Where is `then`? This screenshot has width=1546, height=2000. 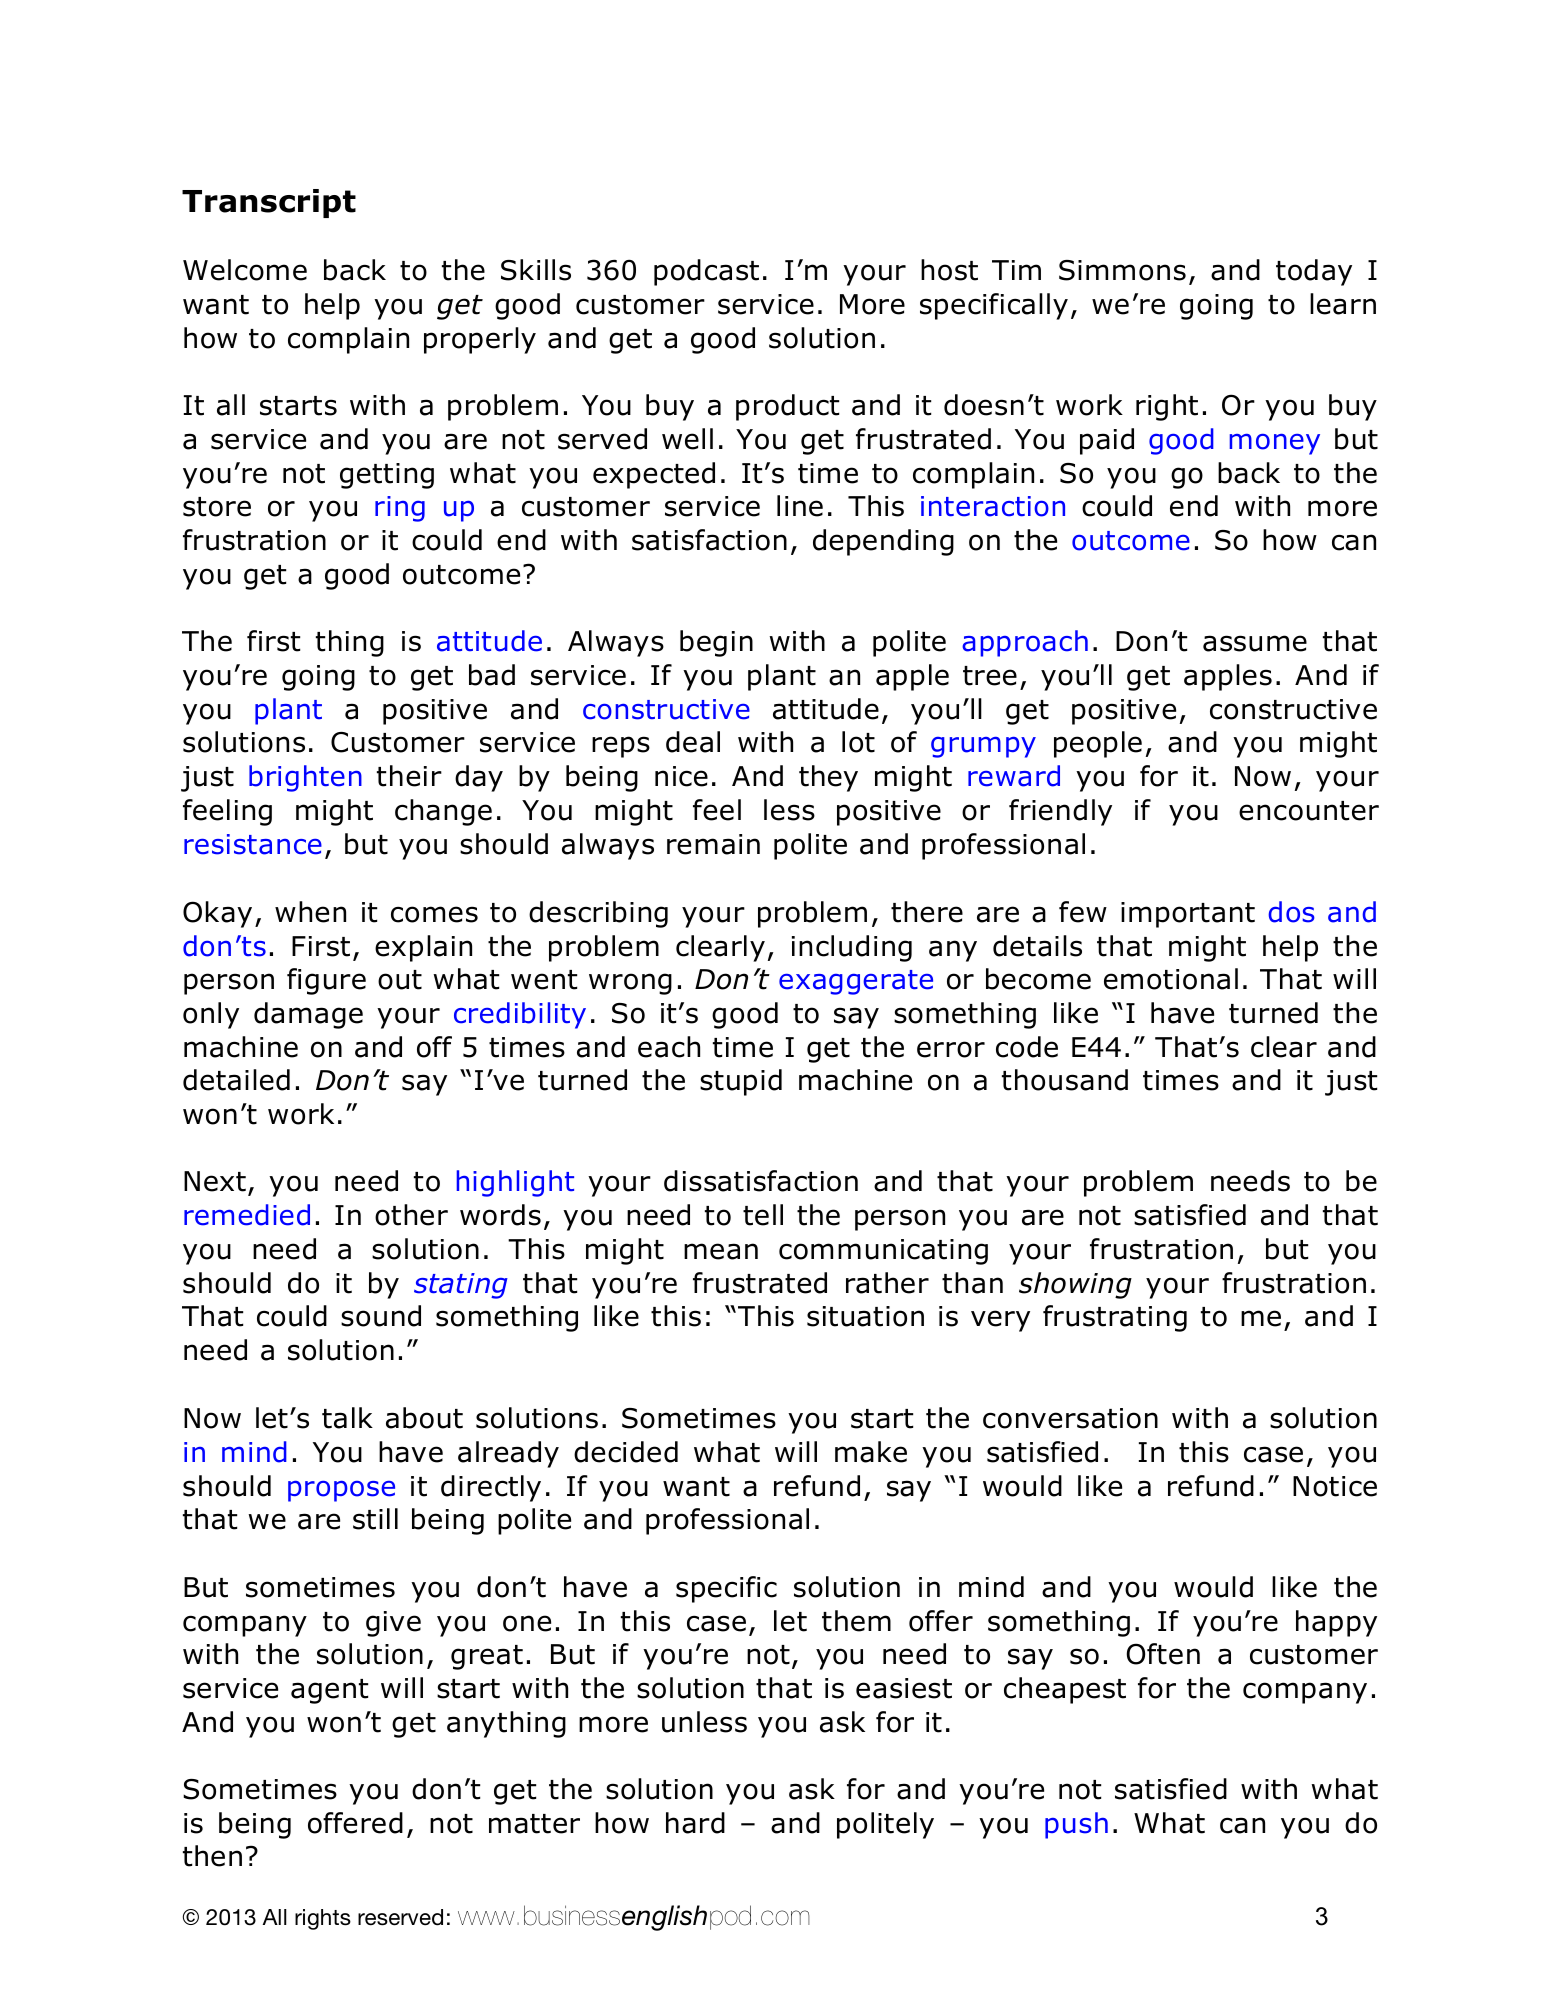 then is located at coordinates (212, 1856).
